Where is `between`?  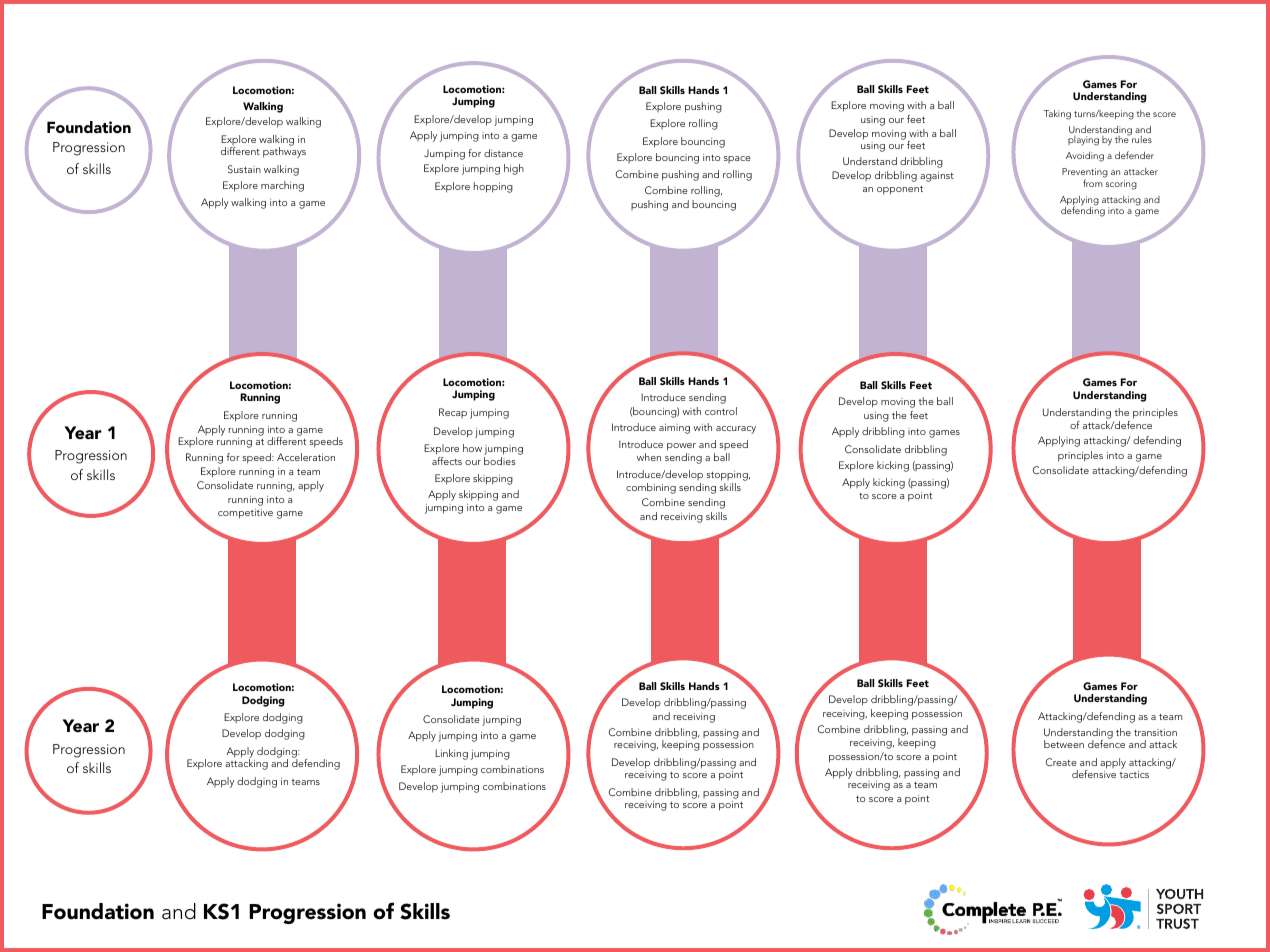
between is located at coordinates (1064, 744).
